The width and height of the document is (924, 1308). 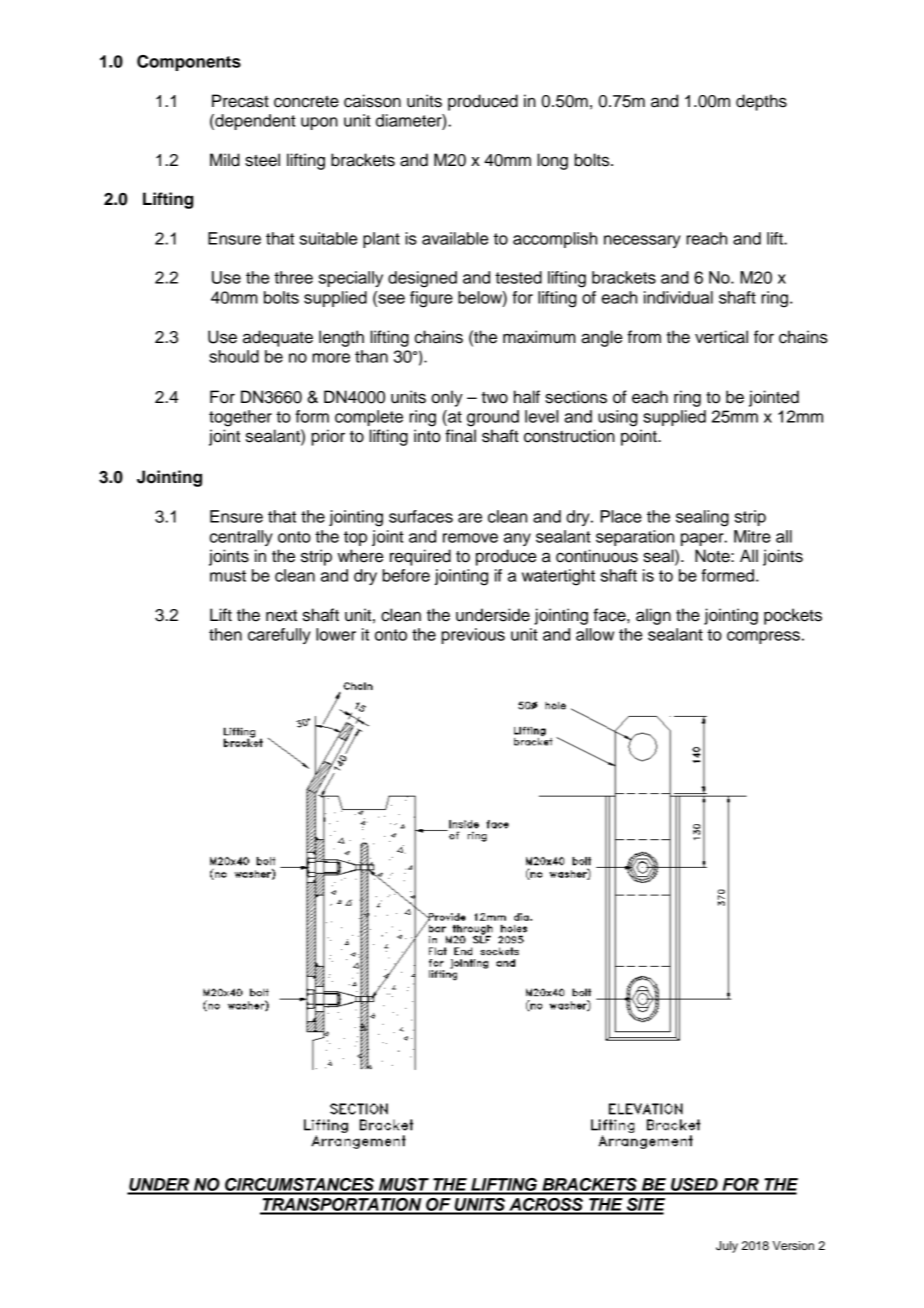 What do you see at coordinates (721, 337) in the document?
I see `vertical` at bounding box center [721, 337].
